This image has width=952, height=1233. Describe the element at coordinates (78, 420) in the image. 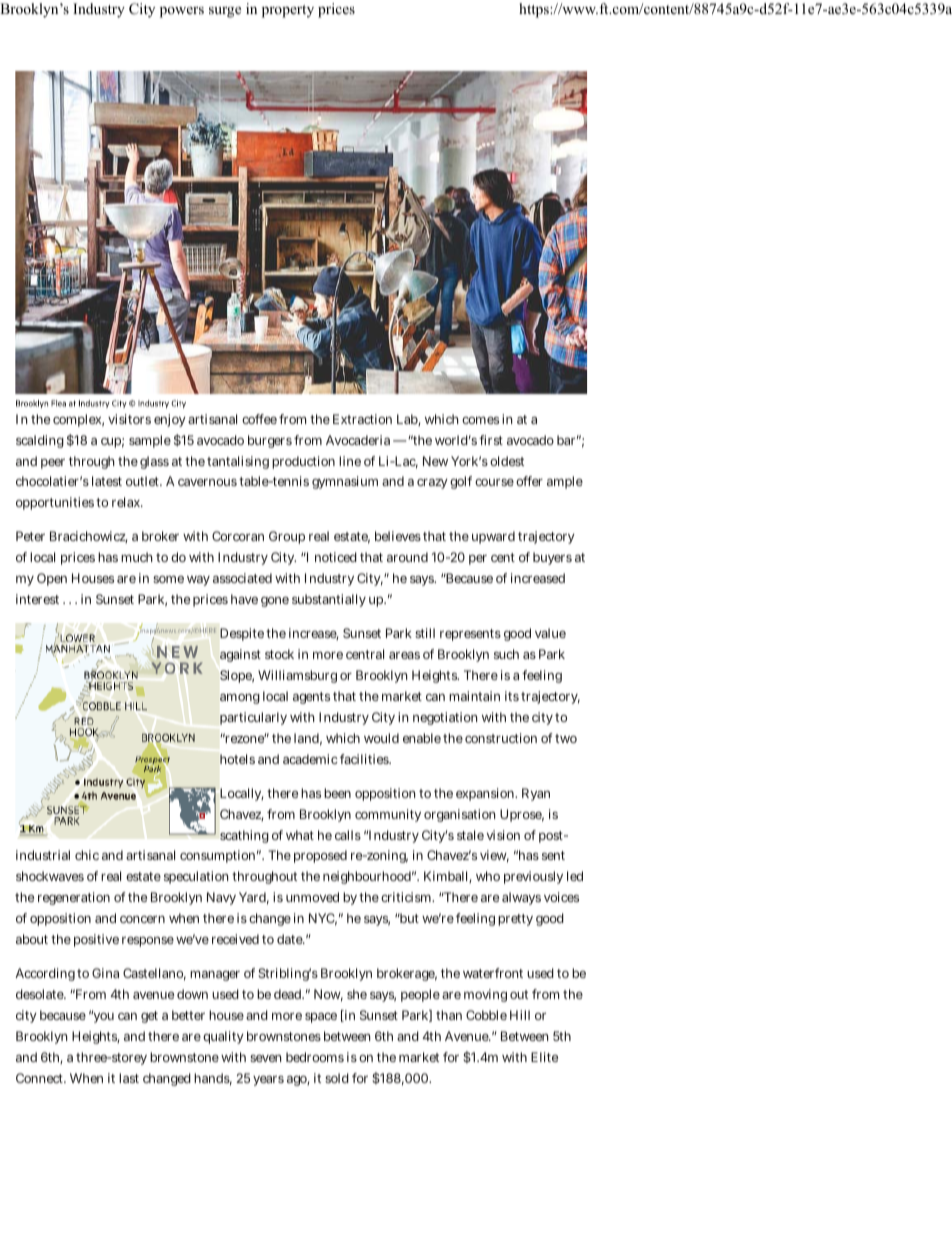

I see `complex` at that location.
